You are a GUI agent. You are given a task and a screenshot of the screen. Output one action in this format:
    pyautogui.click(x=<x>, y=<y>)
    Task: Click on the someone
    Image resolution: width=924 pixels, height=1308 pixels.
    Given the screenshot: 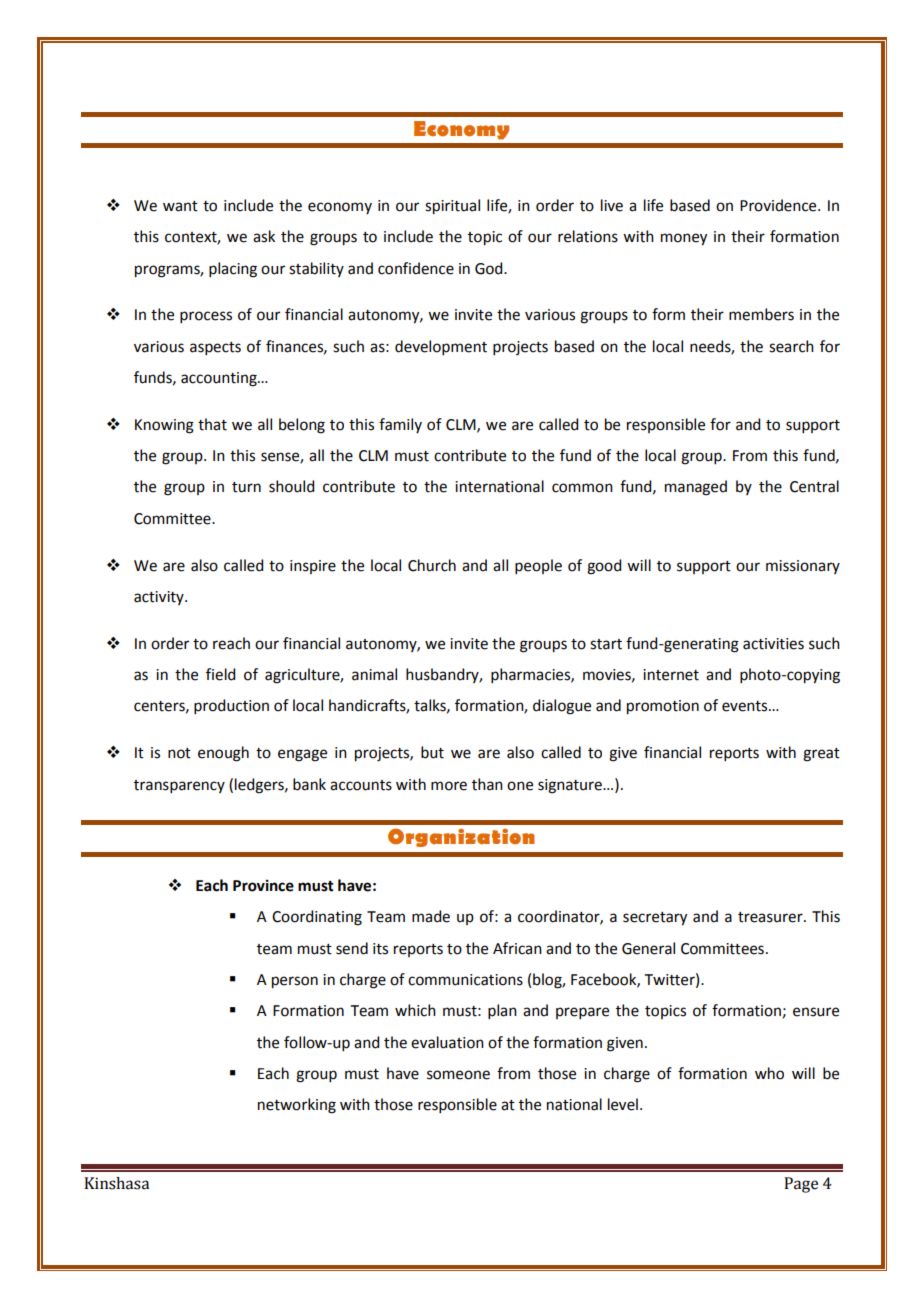 What is the action you would take?
    pyautogui.click(x=458, y=1075)
